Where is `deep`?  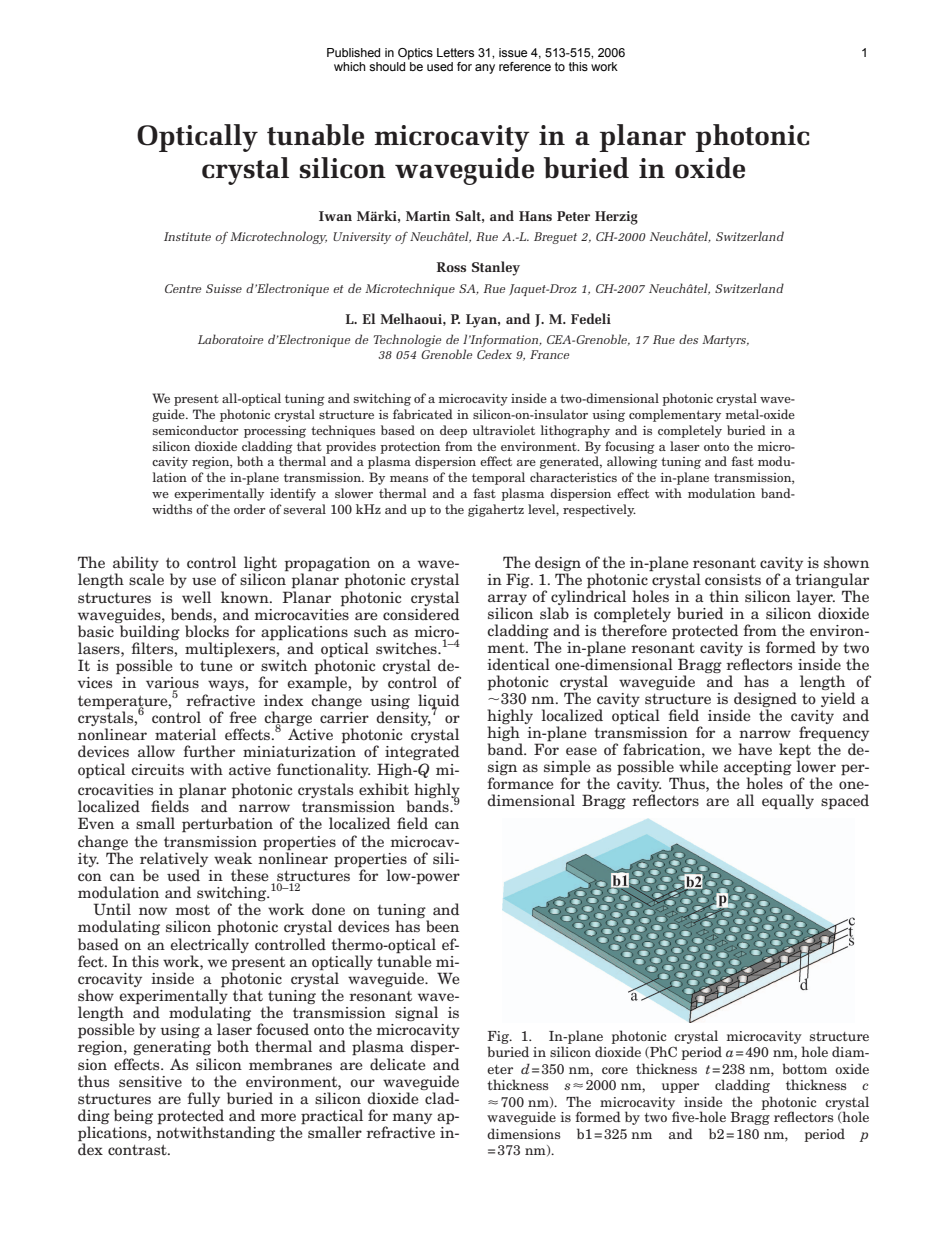
deep is located at coordinates (453, 431).
